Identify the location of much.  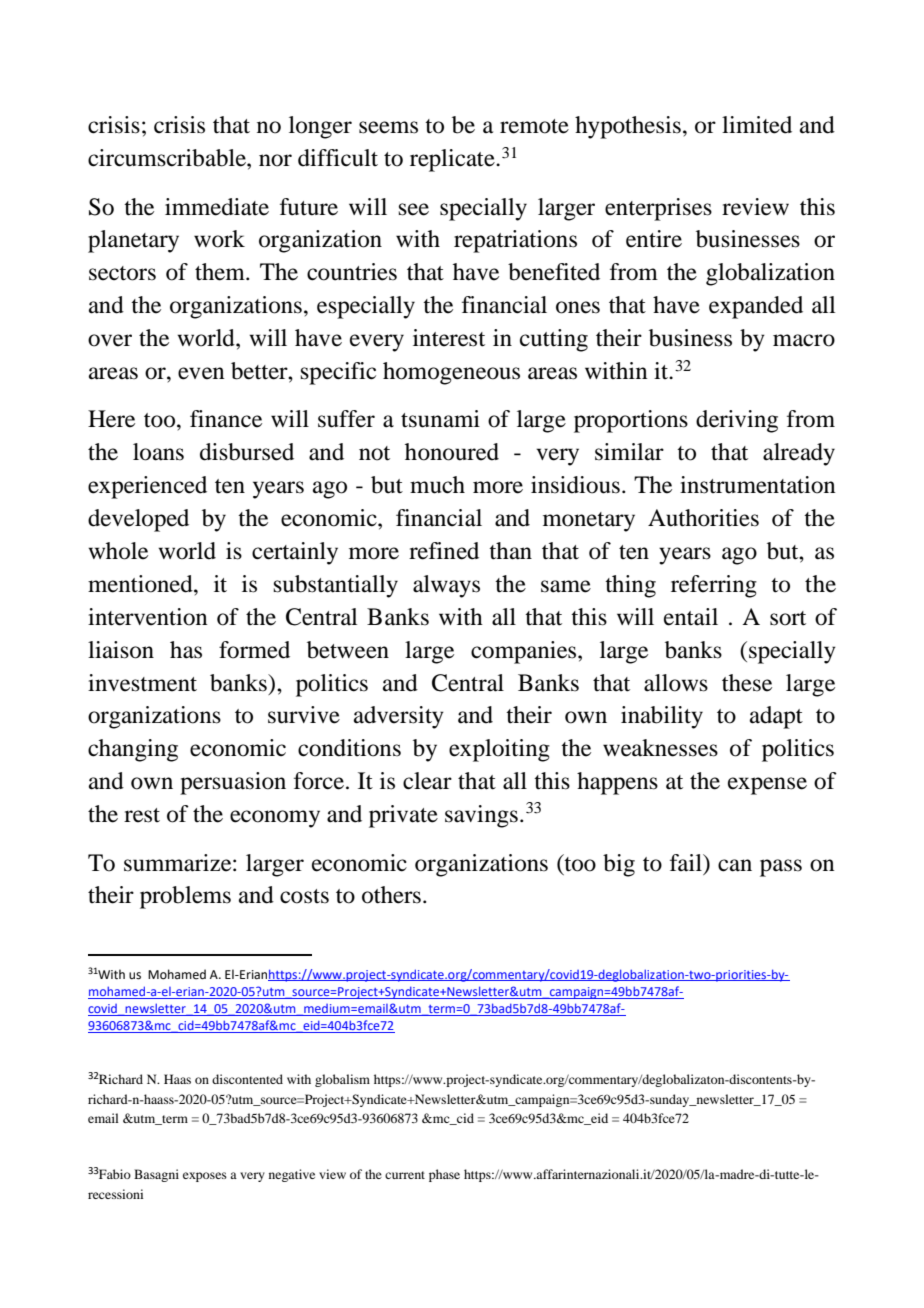
(437, 485).
